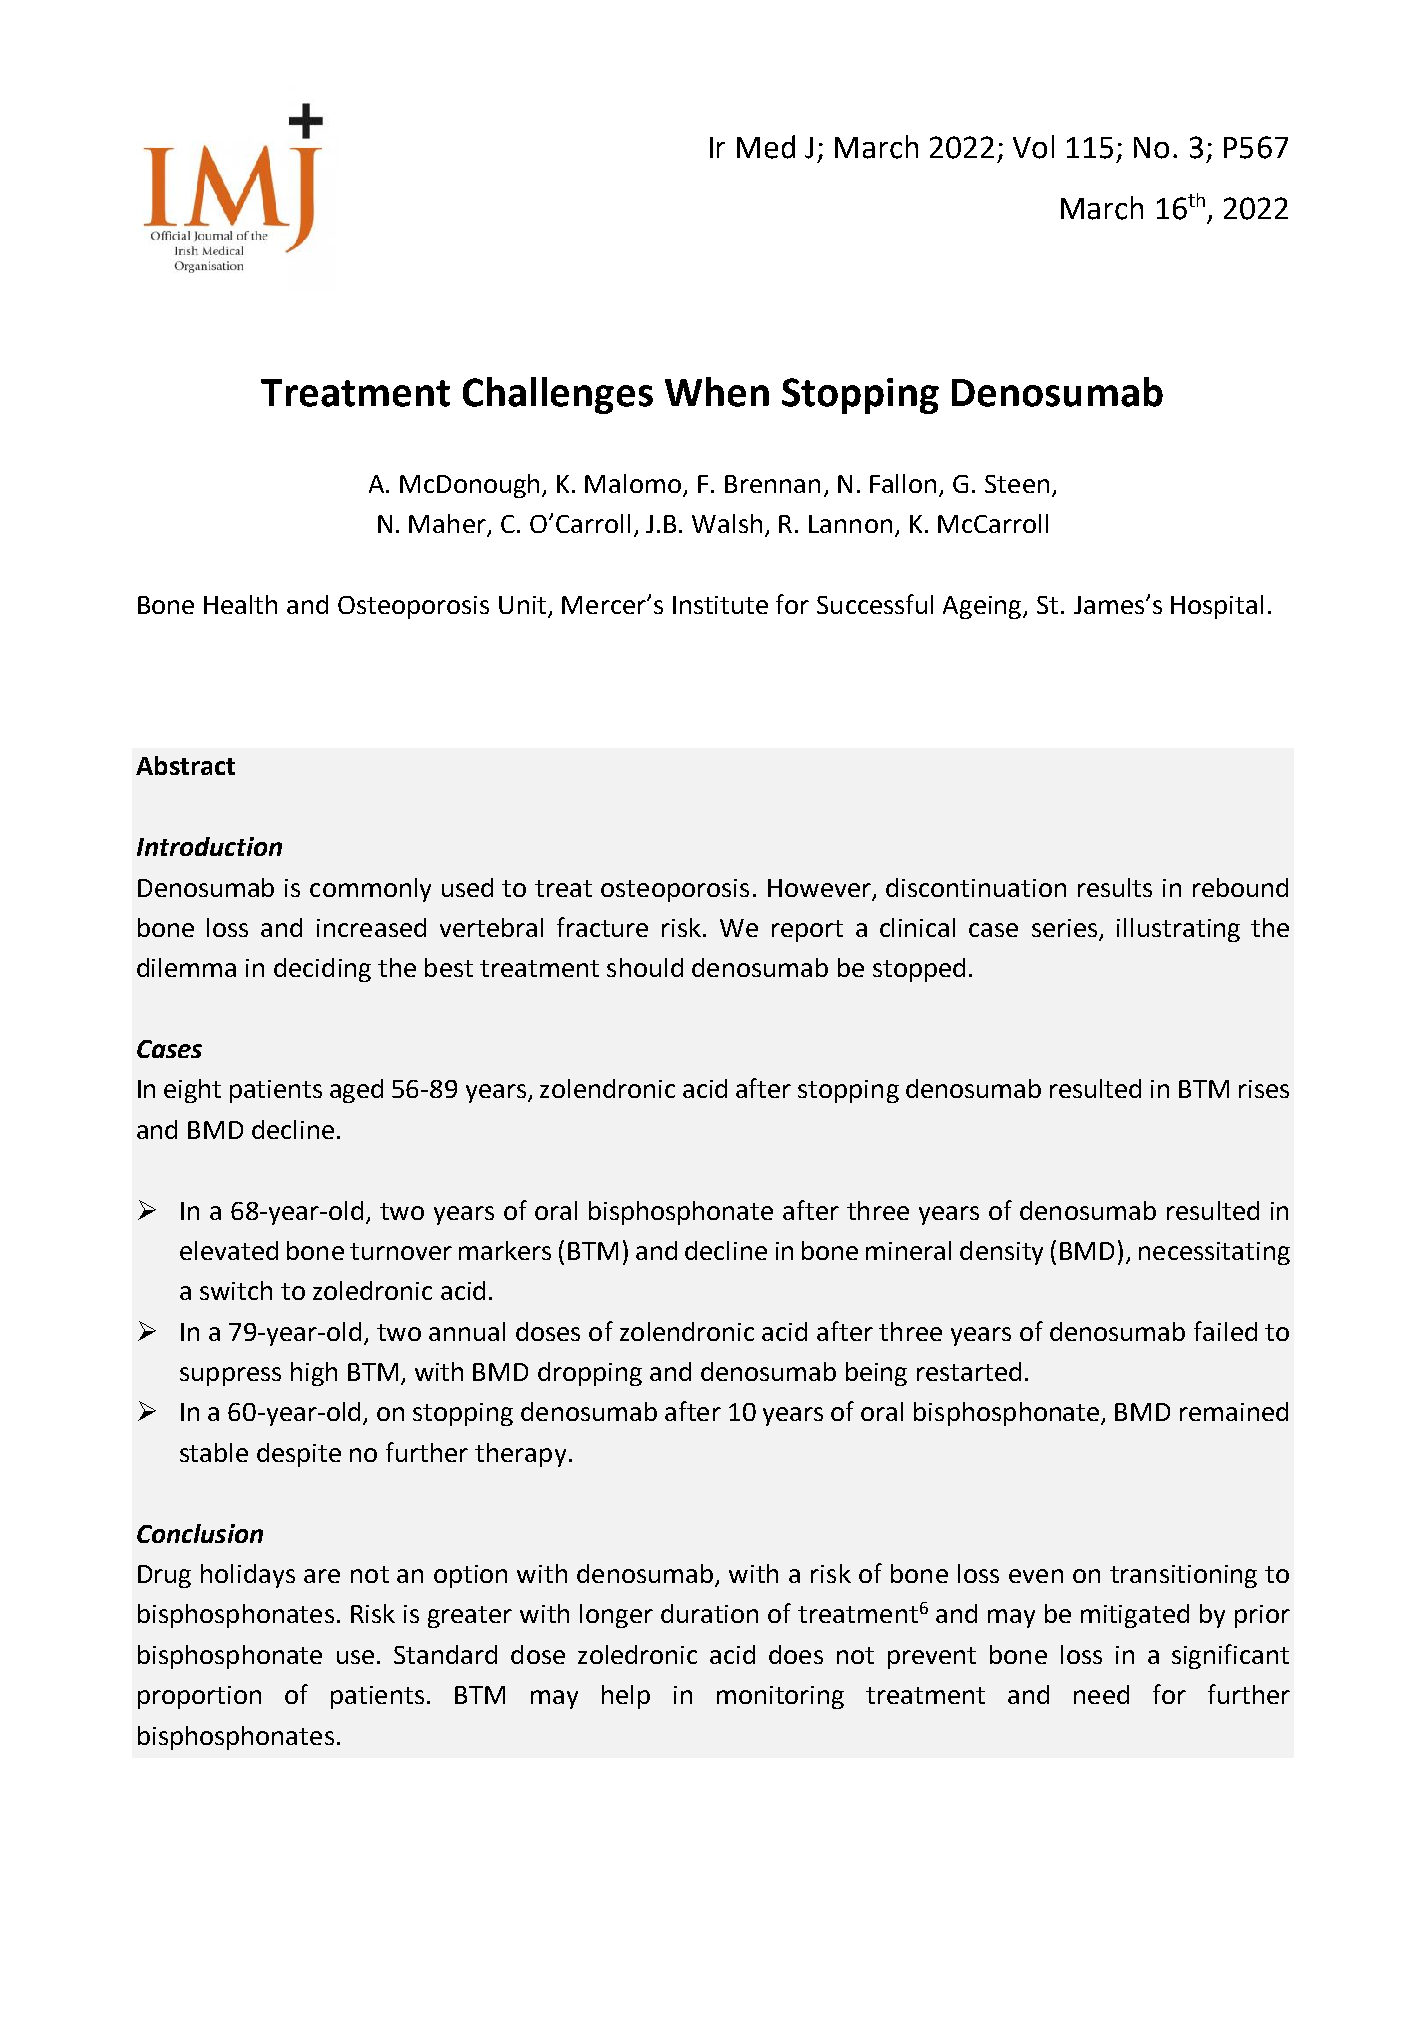 Image resolution: width=1426 pixels, height=2018 pixels. Describe the element at coordinates (1033, 147) in the screenshot. I see `Vol` at that location.
